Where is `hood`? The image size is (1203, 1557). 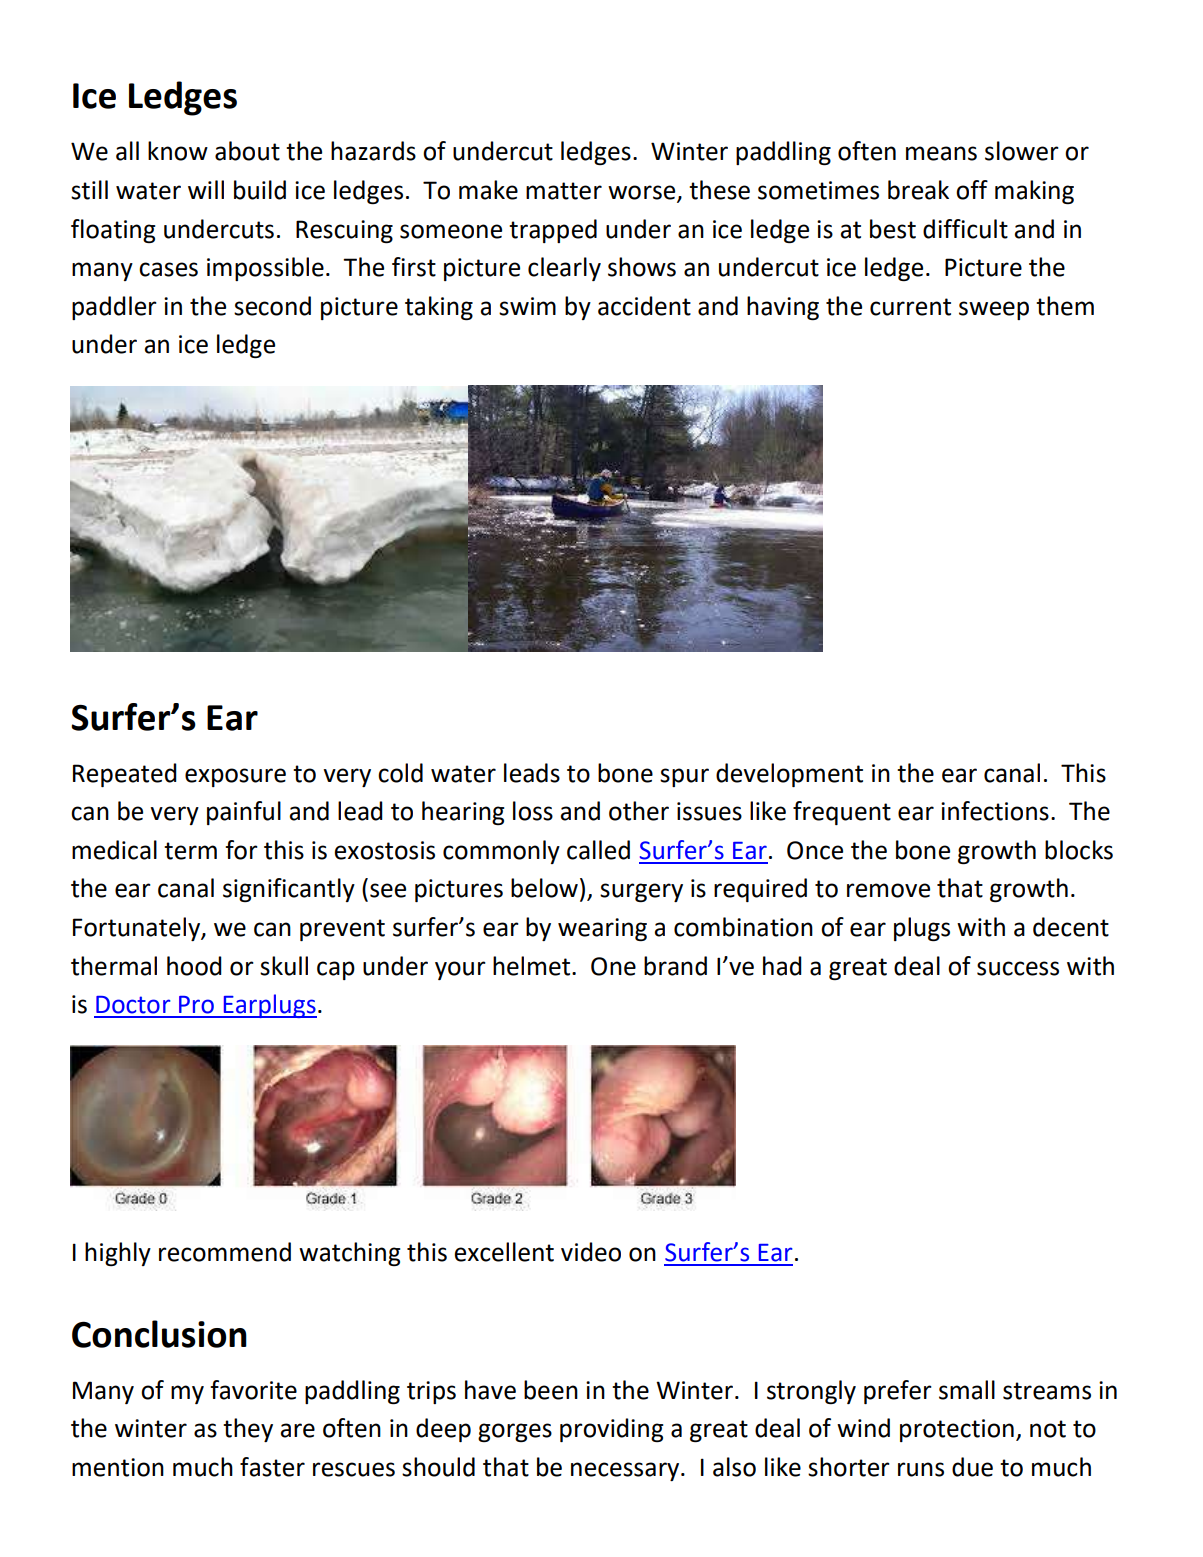
hood is located at coordinates (194, 966).
